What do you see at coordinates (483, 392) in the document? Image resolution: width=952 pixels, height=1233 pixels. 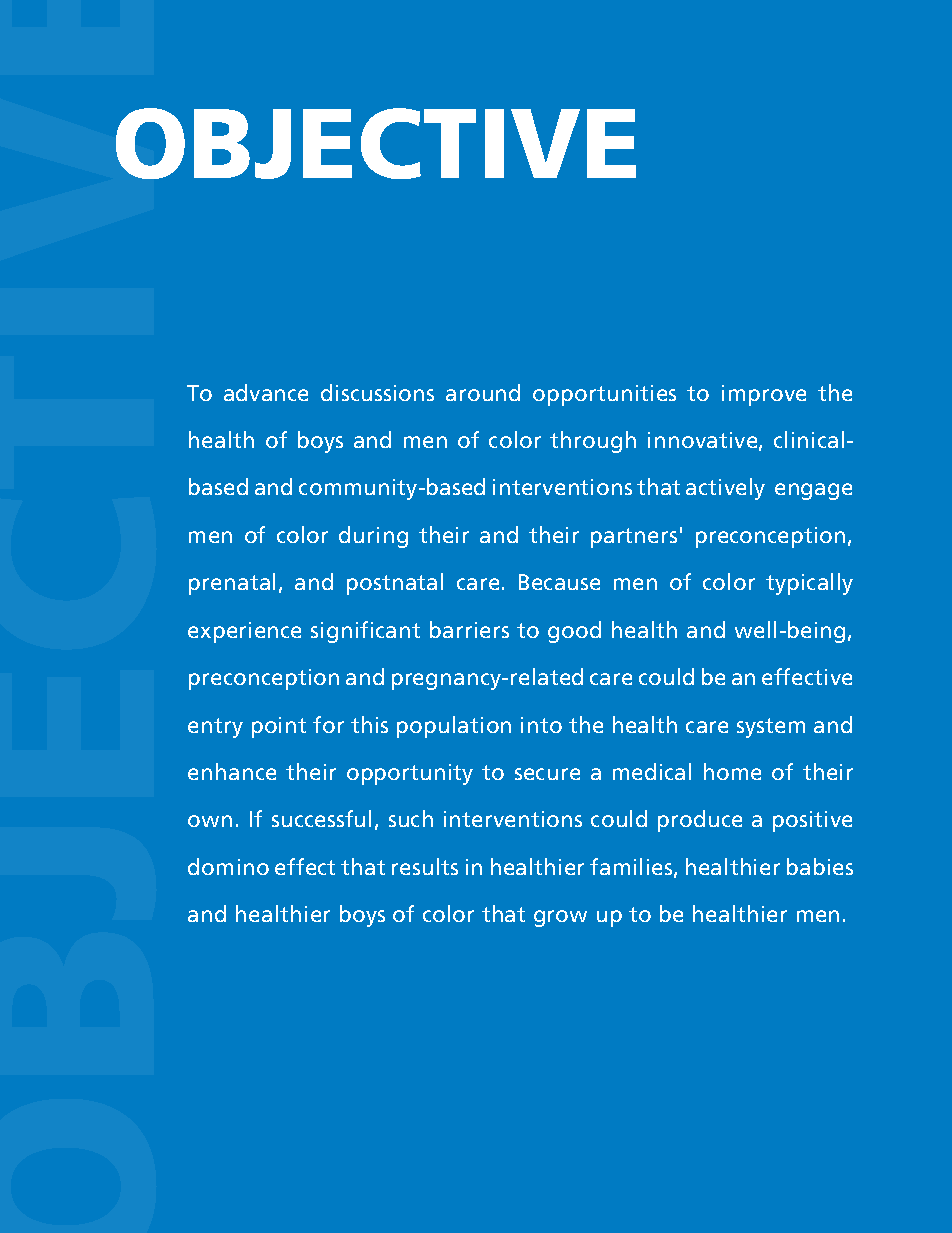 I see `around` at bounding box center [483, 392].
